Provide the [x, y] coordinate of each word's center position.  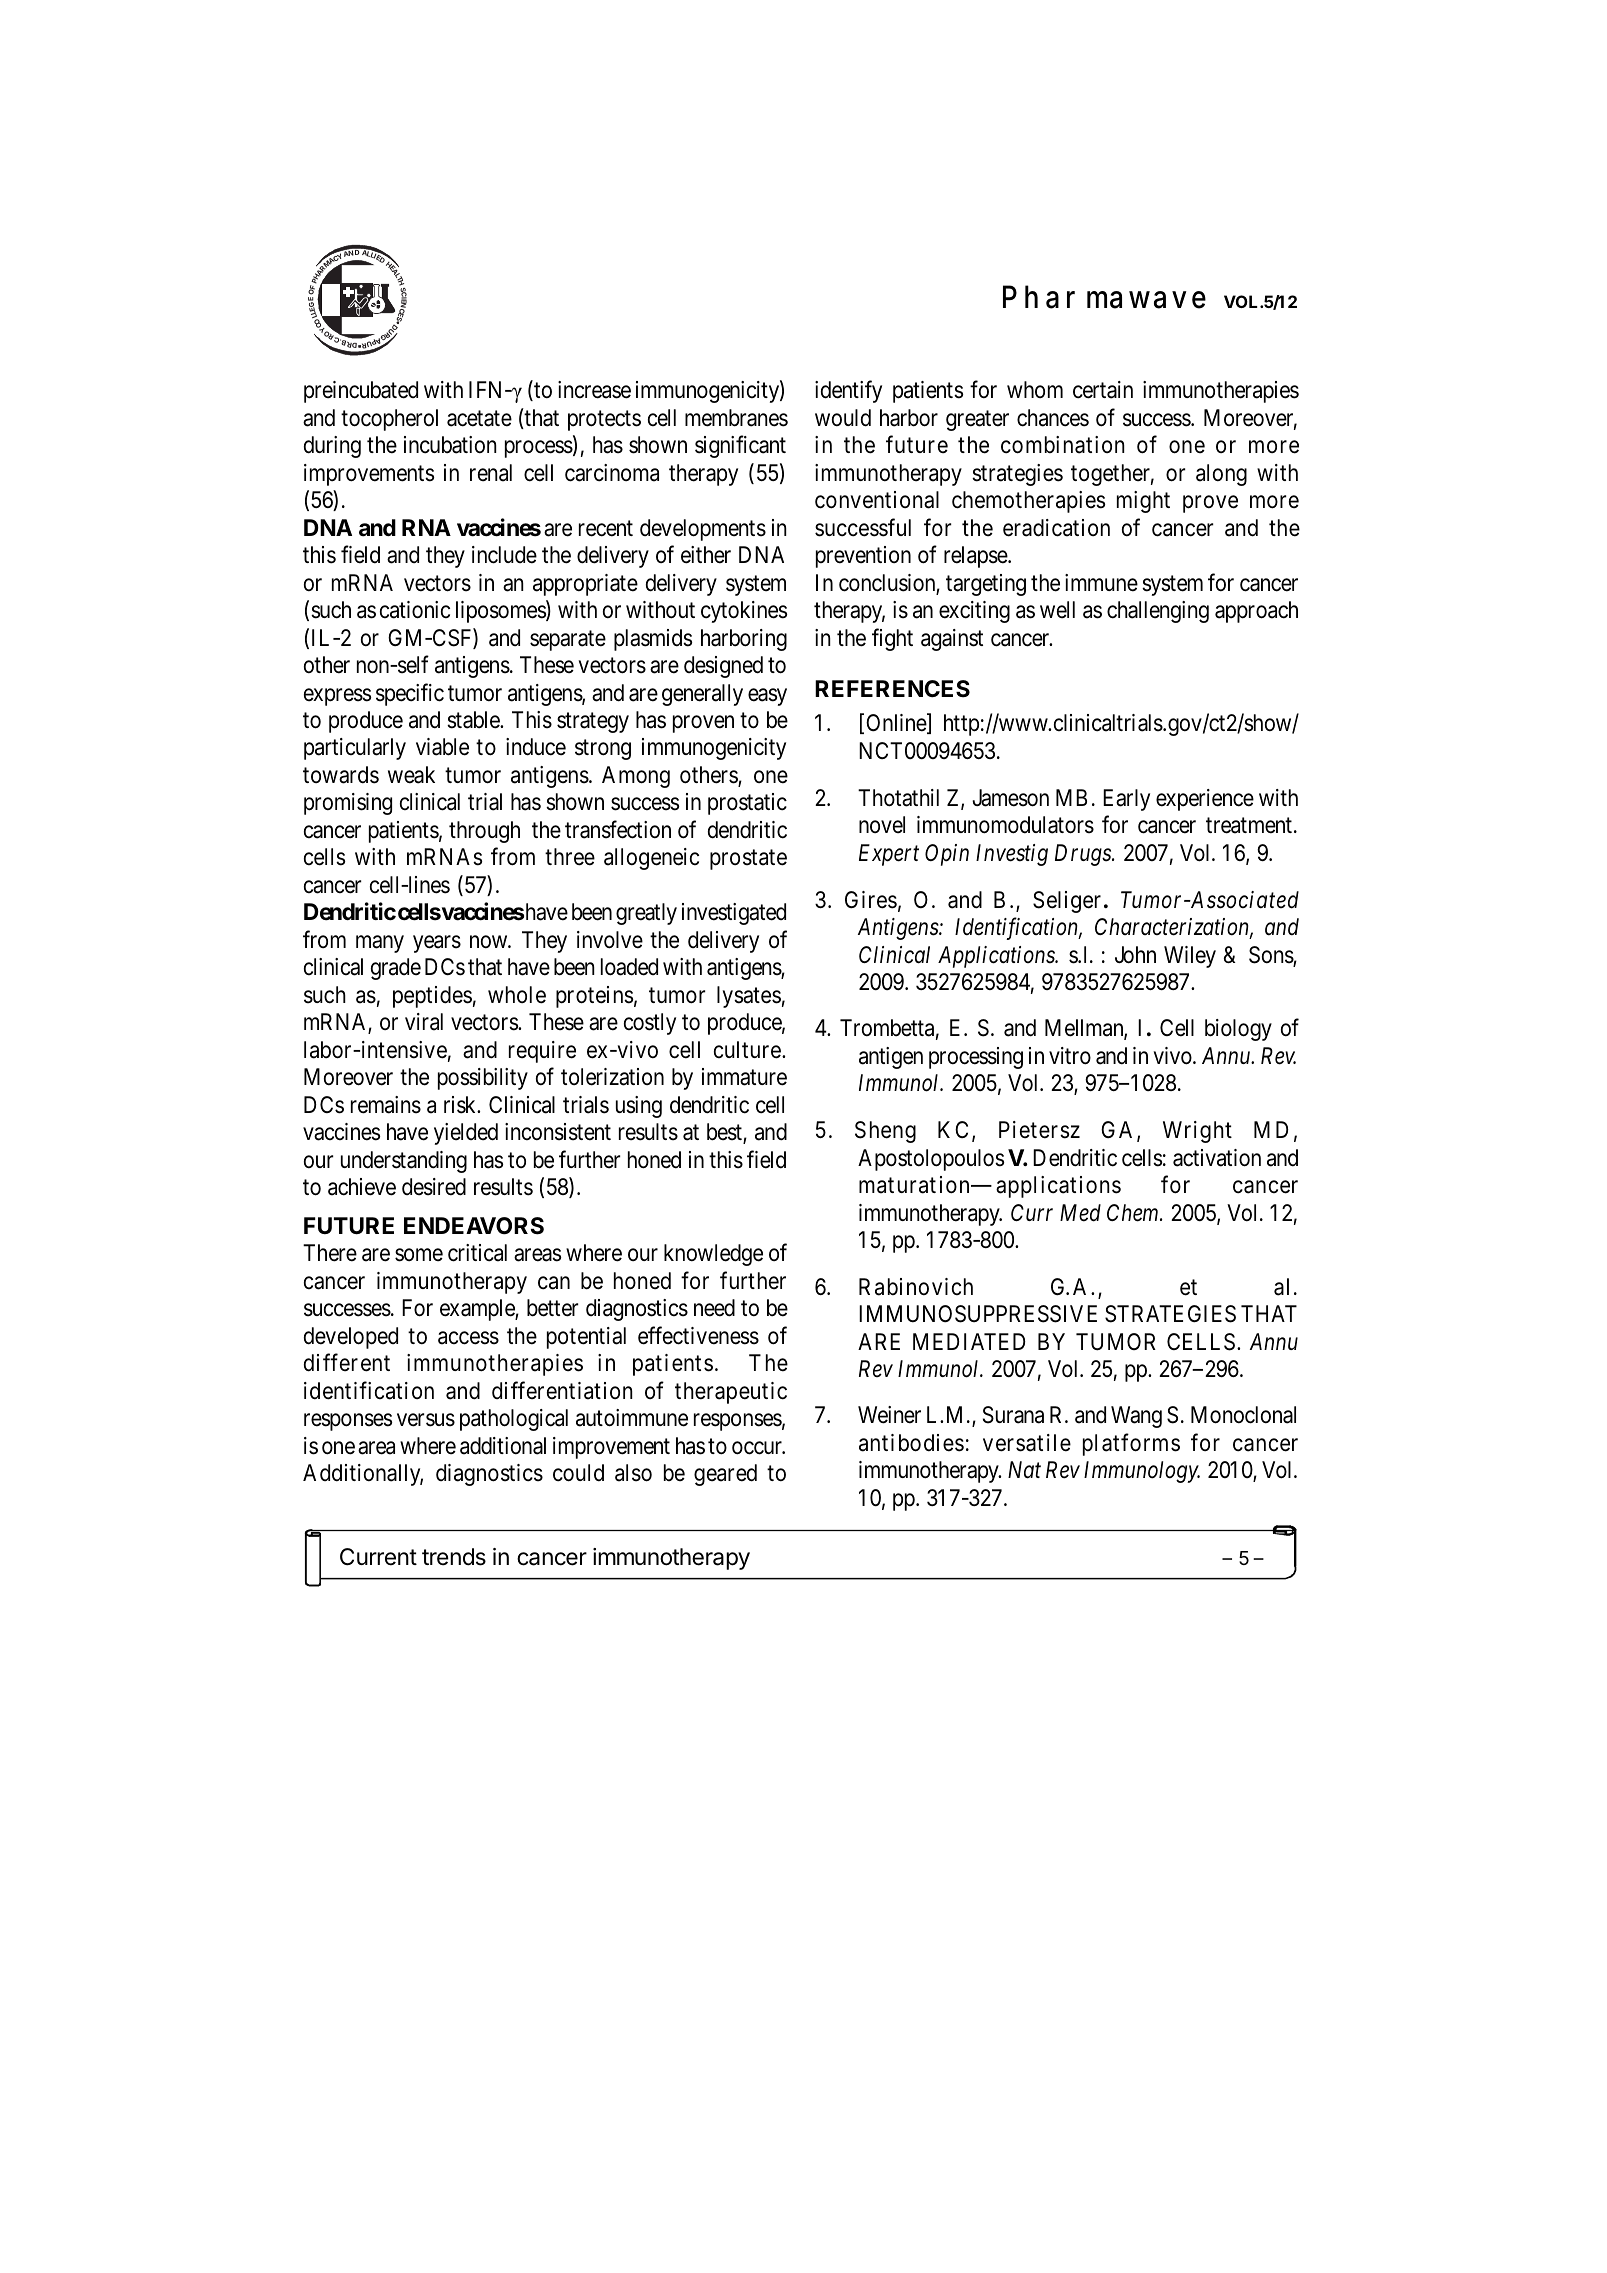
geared [725, 1475]
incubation [450, 445]
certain [1103, 390]
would [843, 418]
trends [454, 1557]
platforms [1131, 1444]
